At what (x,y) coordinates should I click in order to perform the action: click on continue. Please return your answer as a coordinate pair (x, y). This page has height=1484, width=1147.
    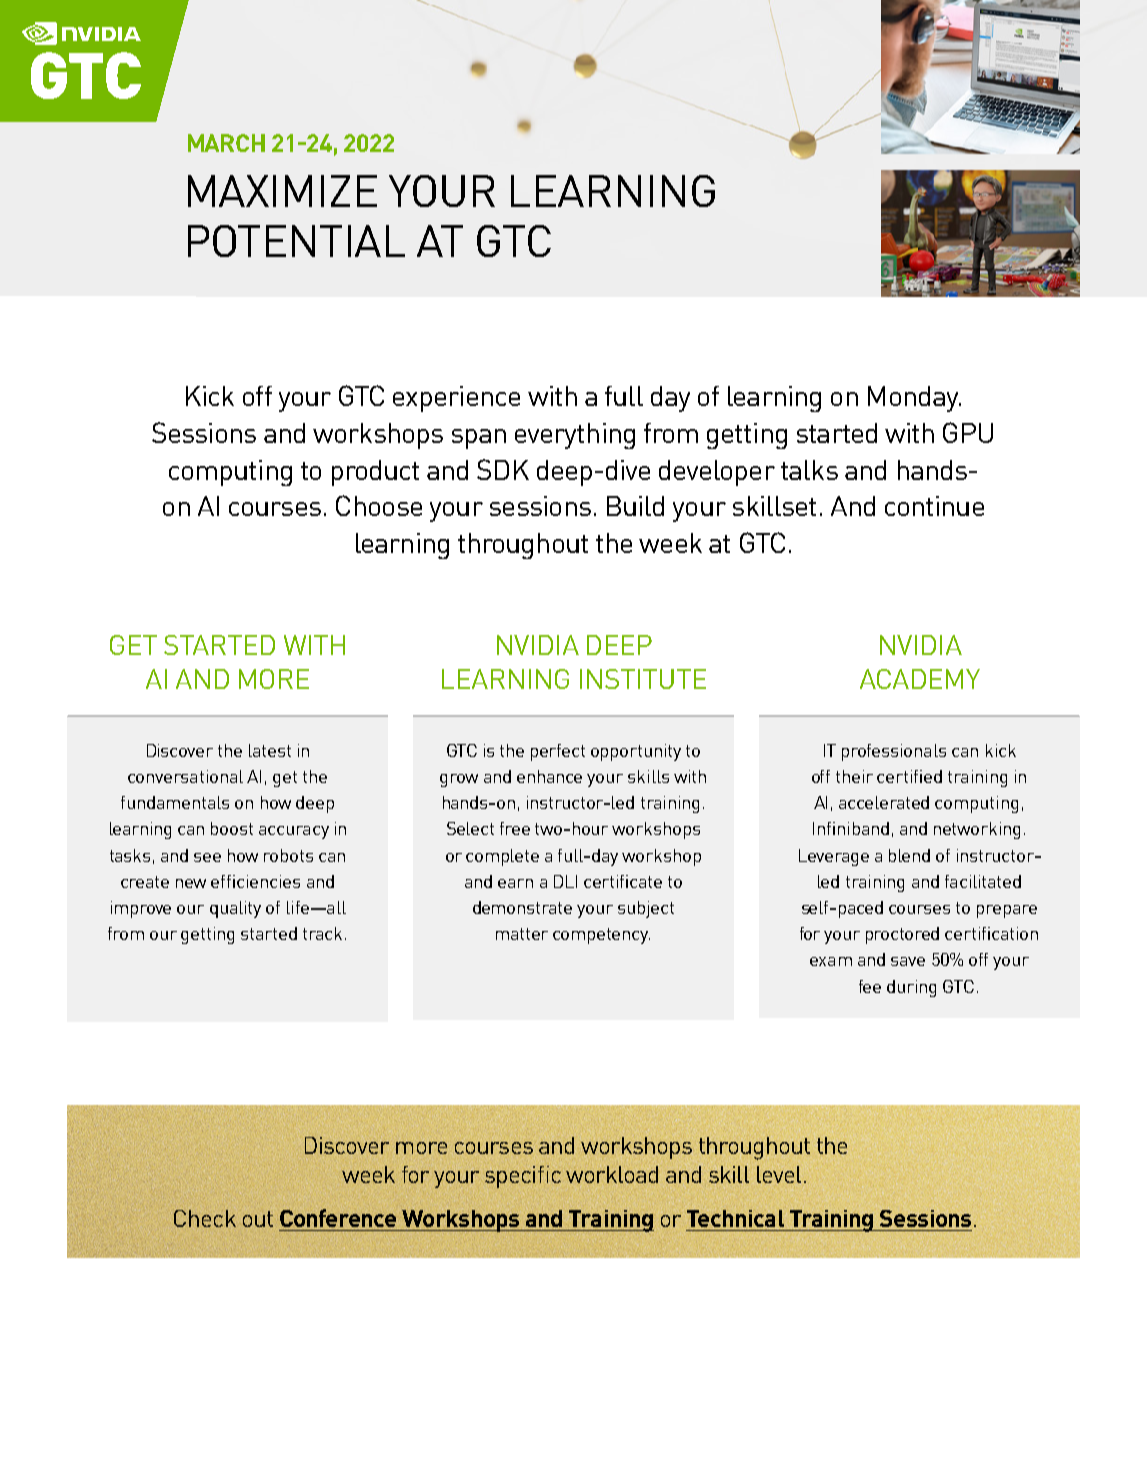
    Looking at the image, I should click on (934, 506).
